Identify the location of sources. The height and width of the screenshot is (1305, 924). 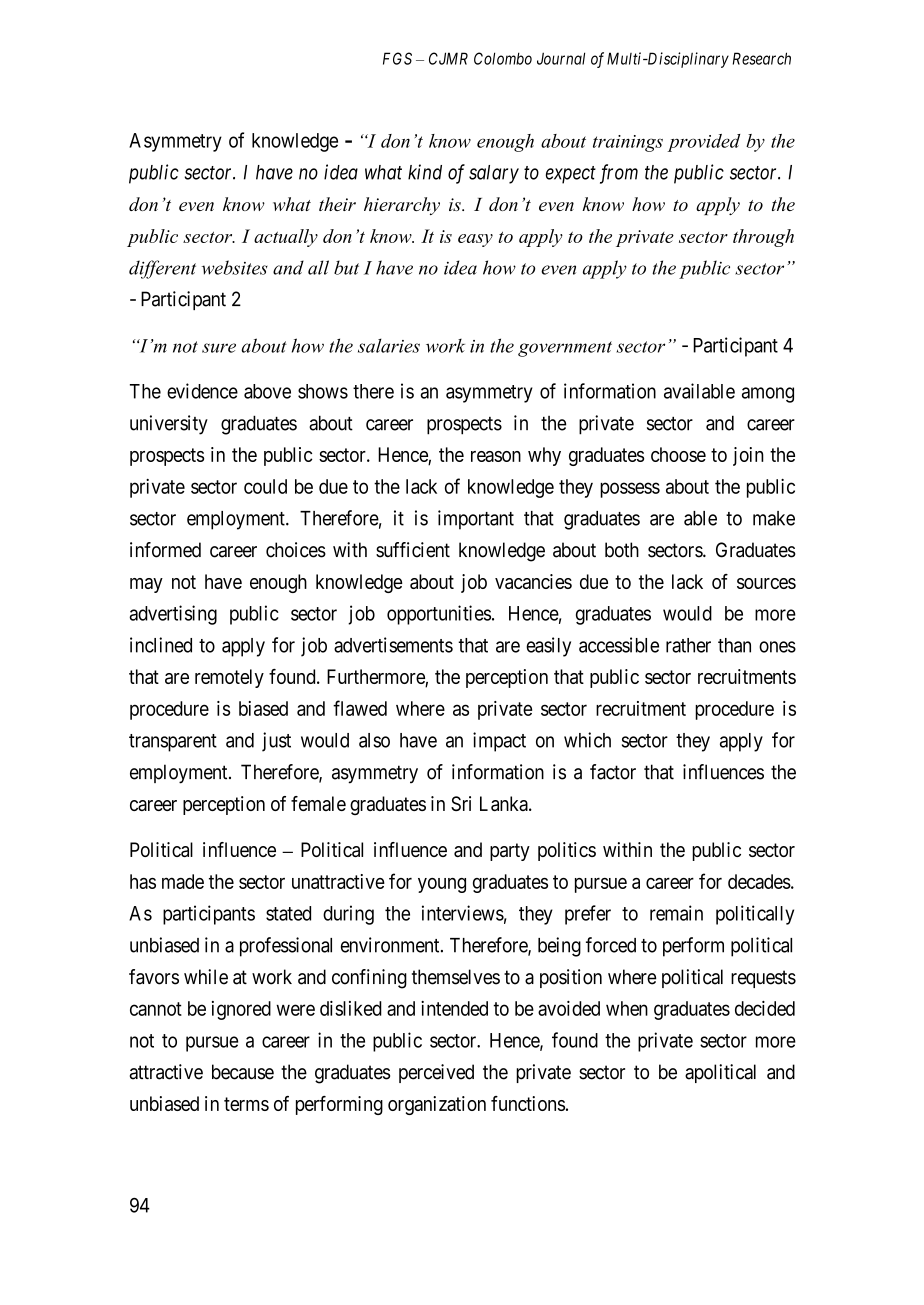
(766, 583).
